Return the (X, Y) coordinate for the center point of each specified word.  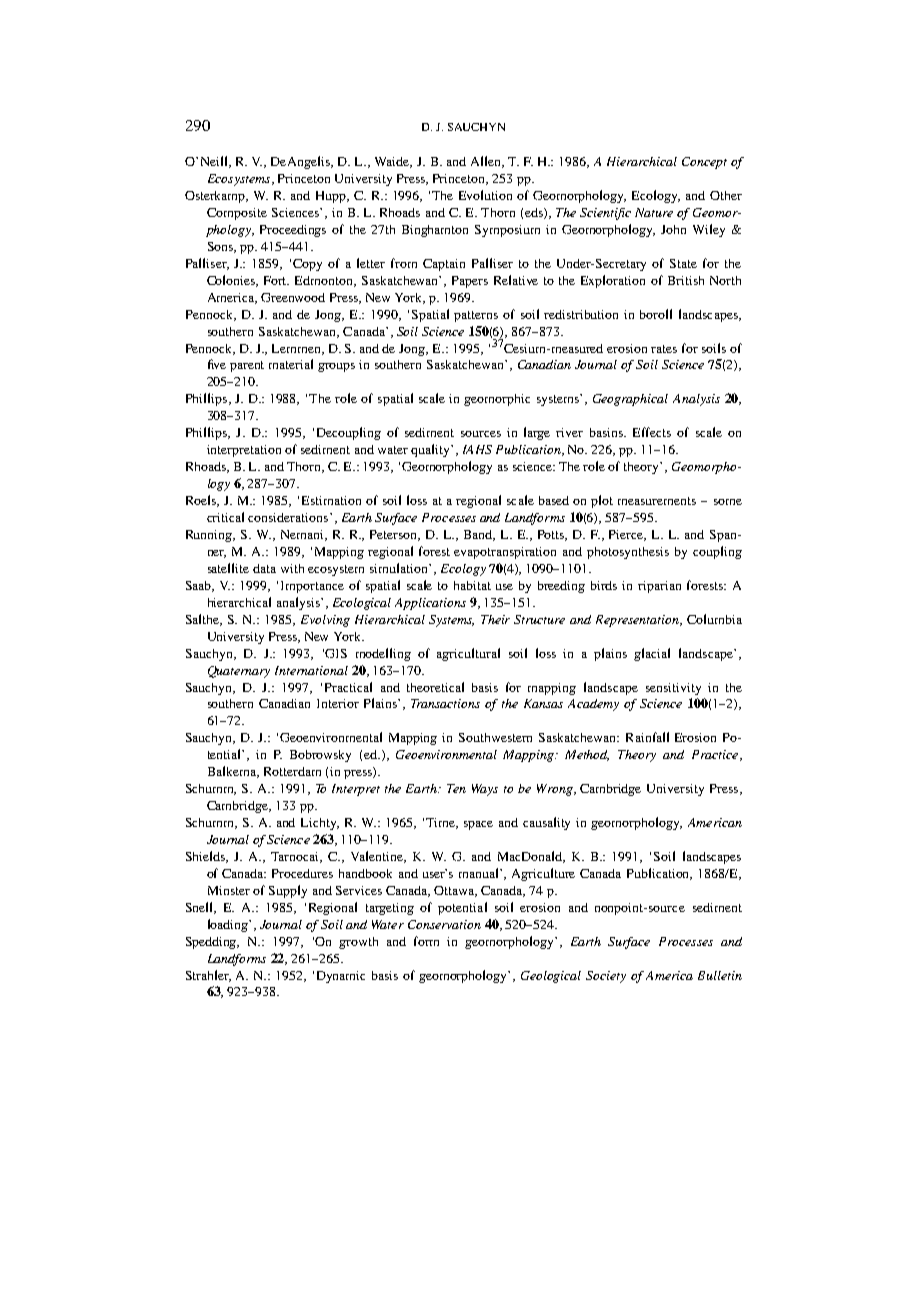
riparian (659, 587)
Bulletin (720, 975)
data (264, 568)
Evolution (485, 195)
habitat (472, 585)
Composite (237, 214)
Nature (654, 212)
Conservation (444, 924)
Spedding (212, 943)
